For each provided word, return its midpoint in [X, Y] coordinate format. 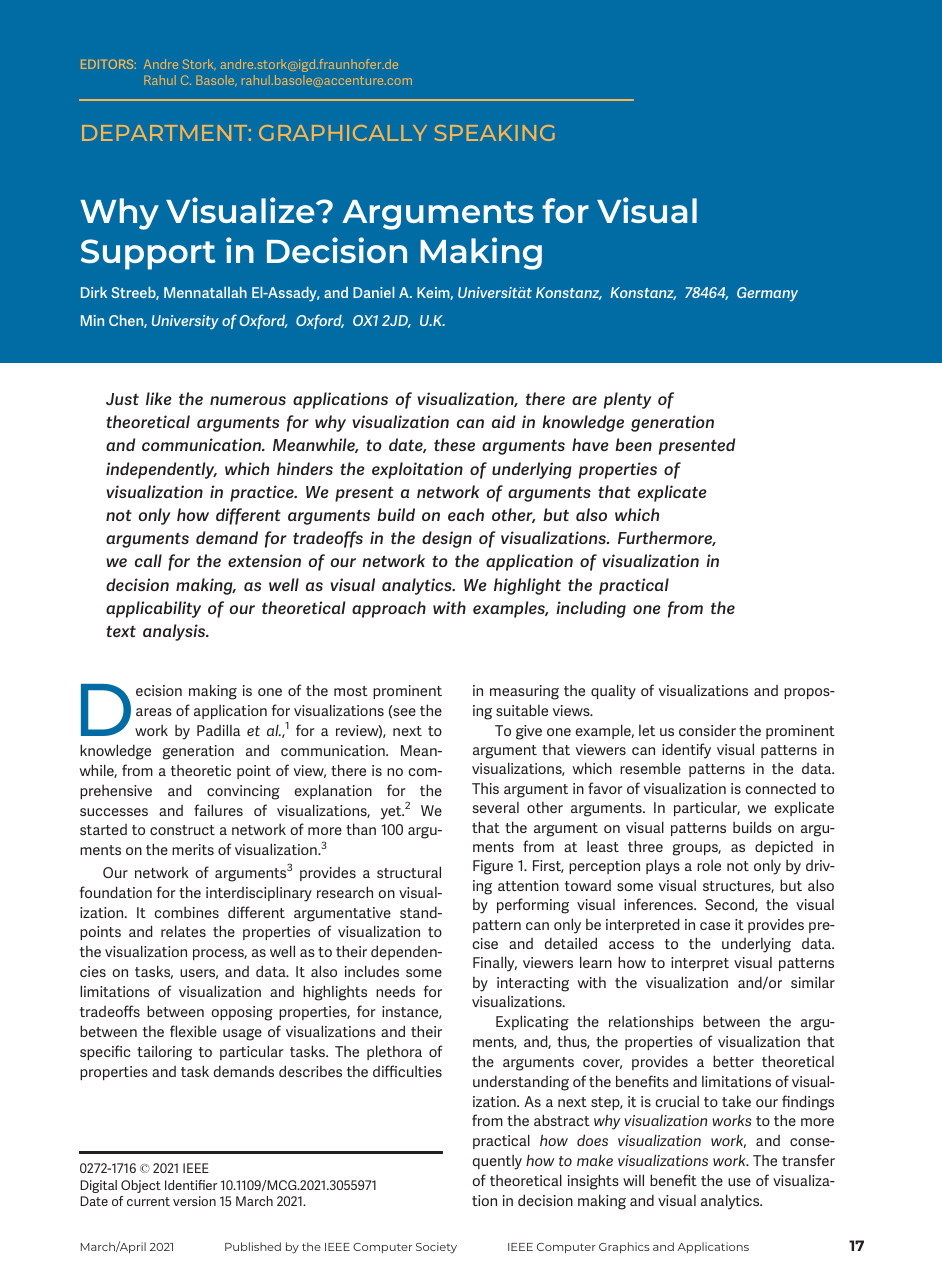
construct [182, 830]
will [633, 1180]
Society [436, 1248]
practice [263, 493]
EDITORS [108, 64]
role [709, 865]
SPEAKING [495, 133]
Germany [767, 294]
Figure [493, 867]
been [633, 444]
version [194, 1201]
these [454, 444]
